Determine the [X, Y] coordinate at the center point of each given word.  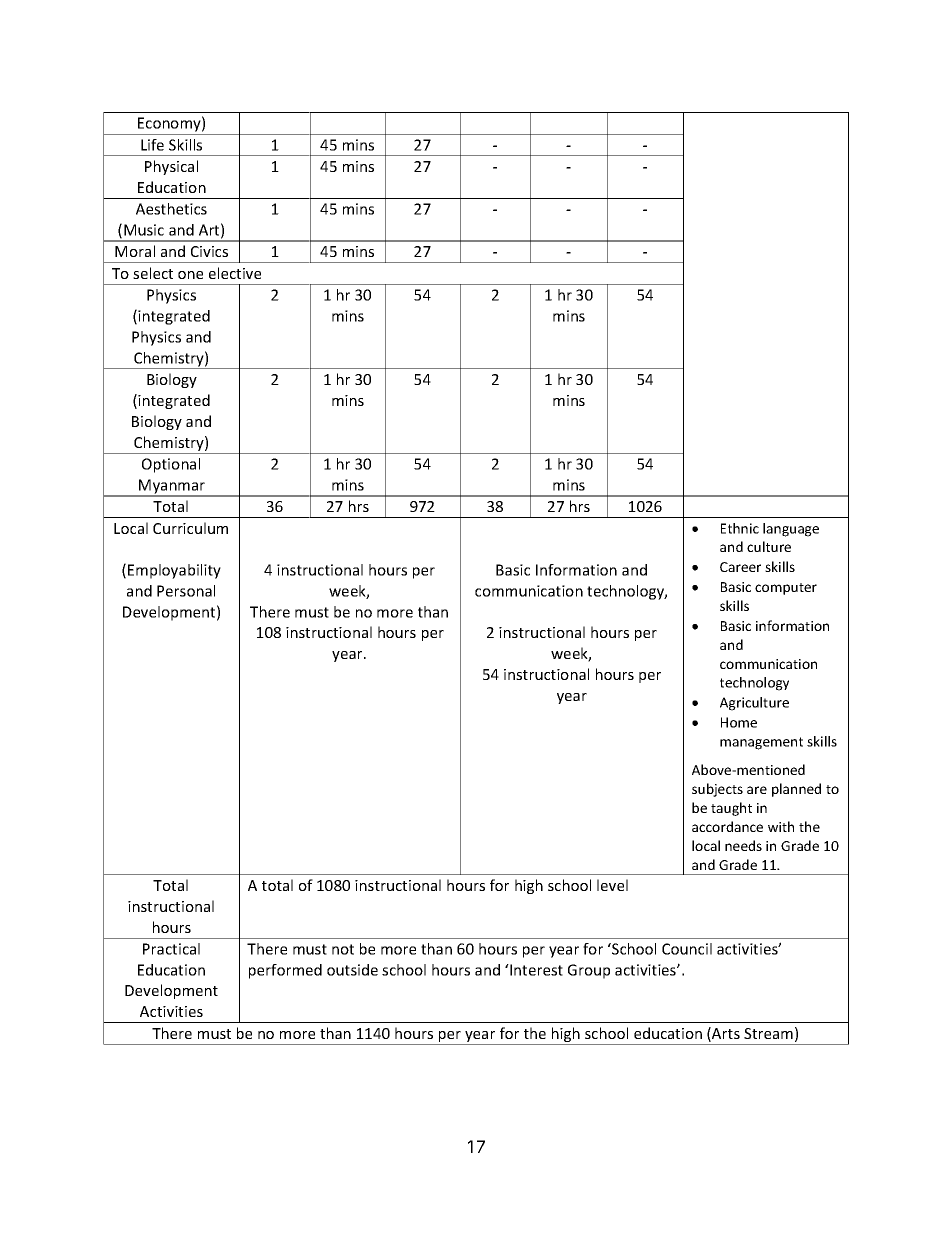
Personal [186, 591]
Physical [171, 167]
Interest [535, 970]
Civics [209, 251]
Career [740, 567]
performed [285, 971]
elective [235, 273]
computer [786, 589]
